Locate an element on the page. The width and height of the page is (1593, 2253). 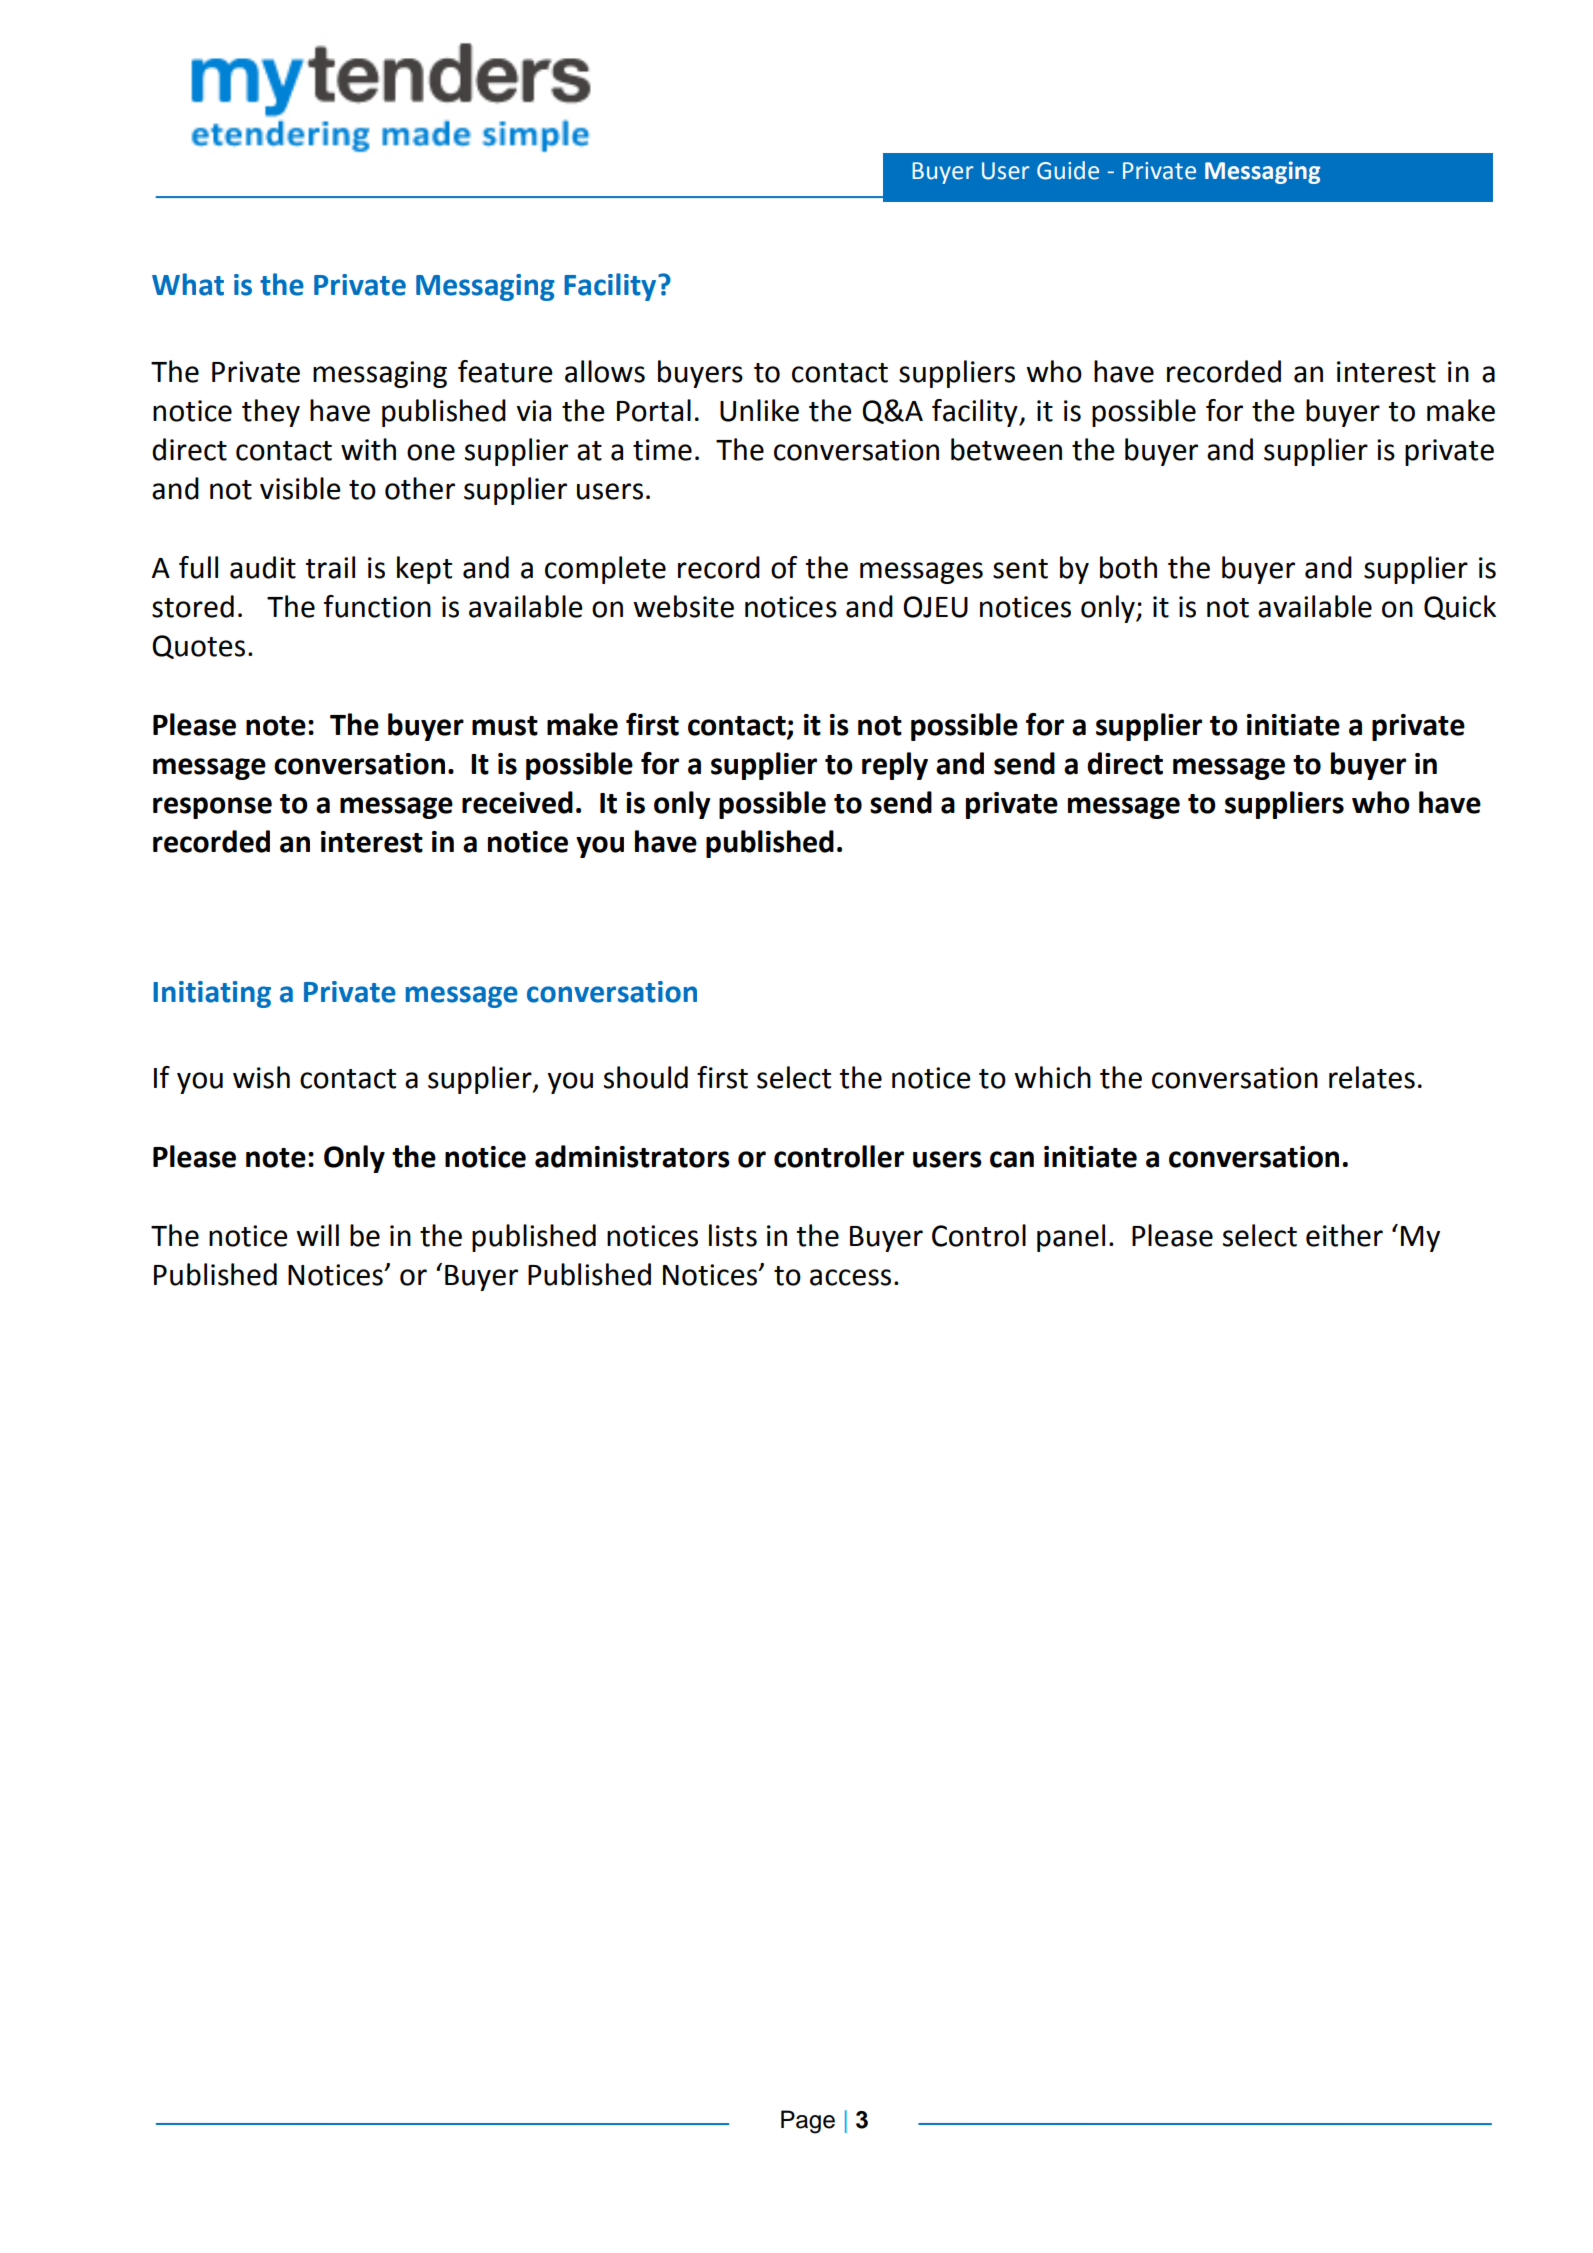
lists is located at coordinates (733, 1235).
